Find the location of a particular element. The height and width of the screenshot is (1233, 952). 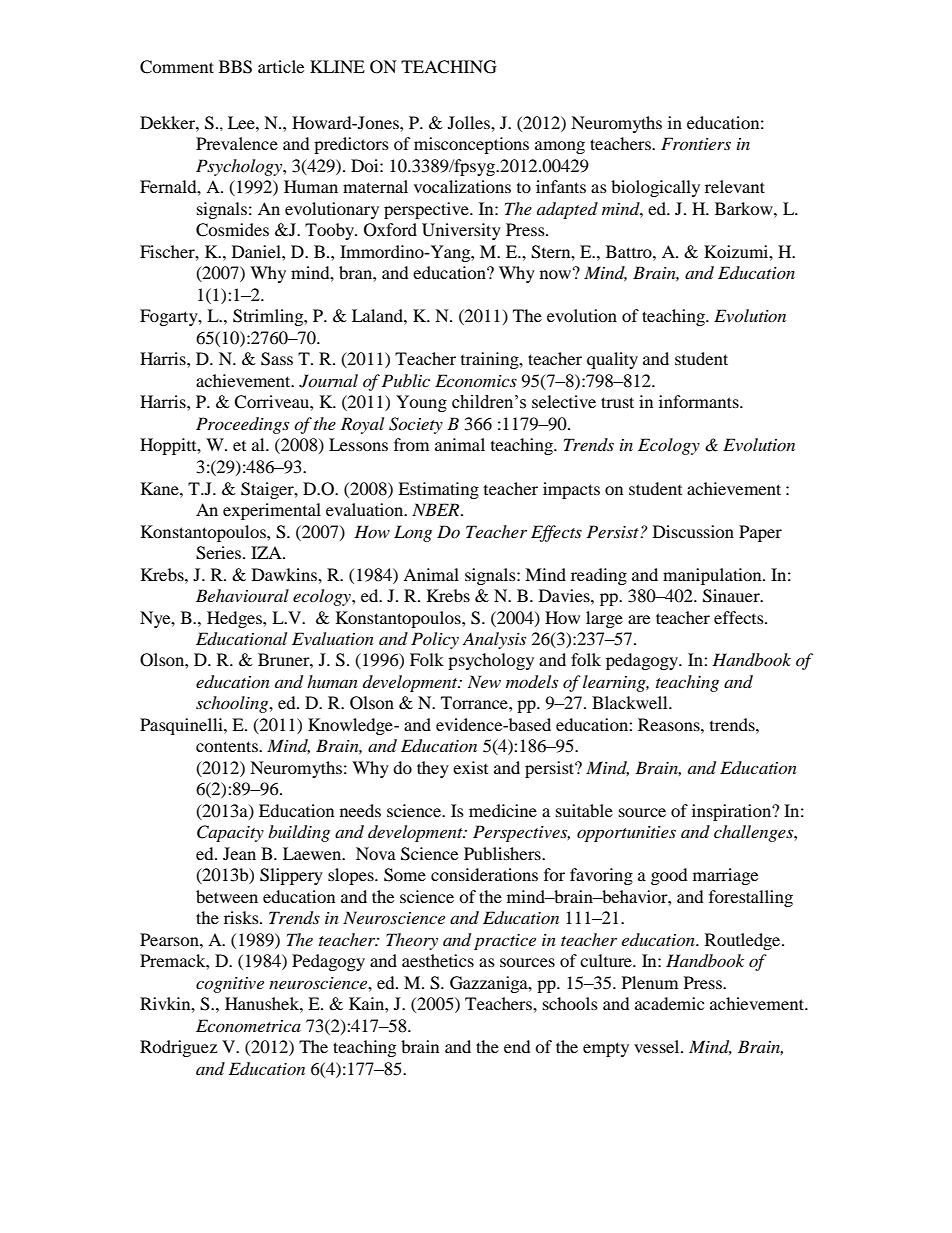

University is located at coordinates (461, 231).
